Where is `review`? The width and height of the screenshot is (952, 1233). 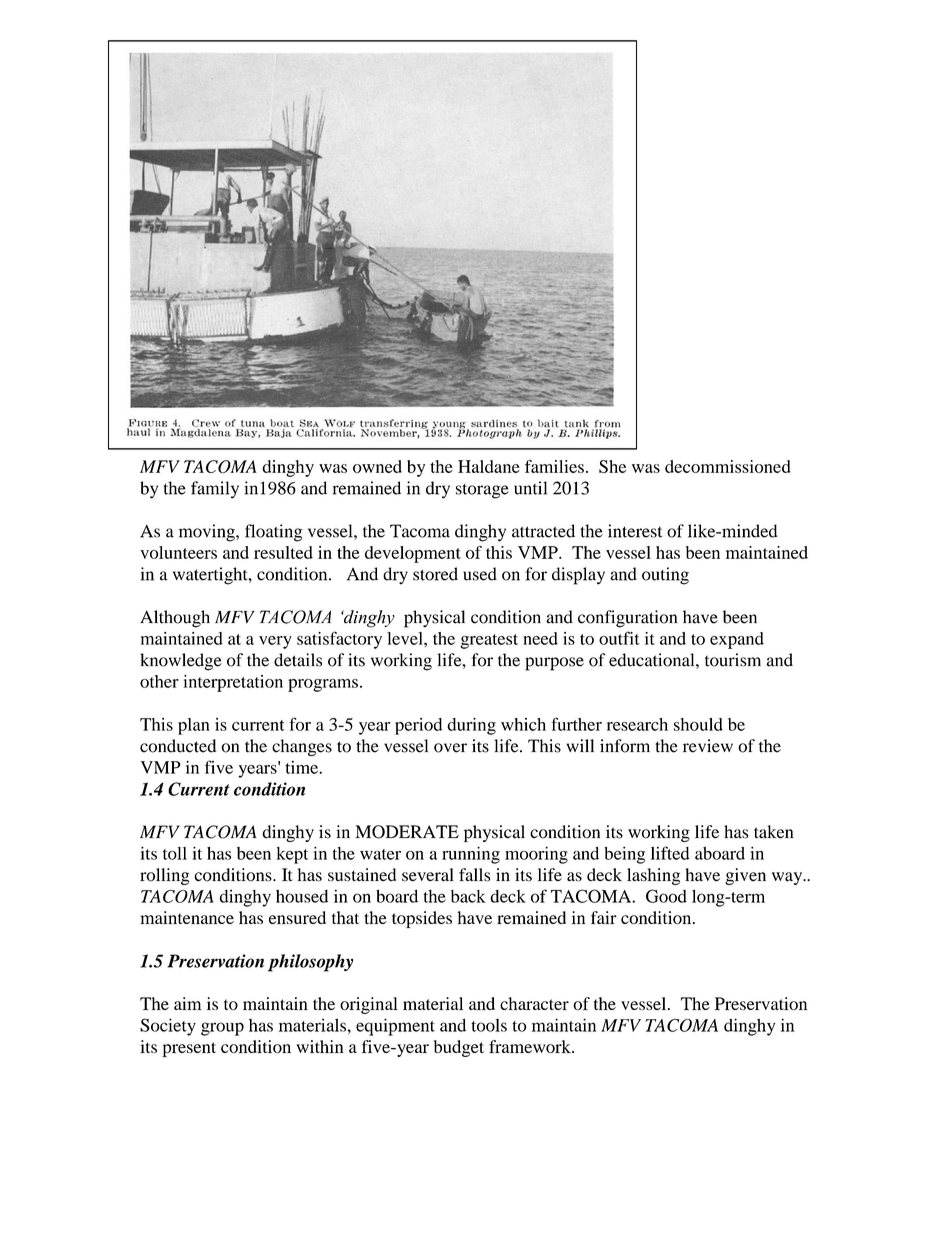 review is located at coordinates (708, 746).
